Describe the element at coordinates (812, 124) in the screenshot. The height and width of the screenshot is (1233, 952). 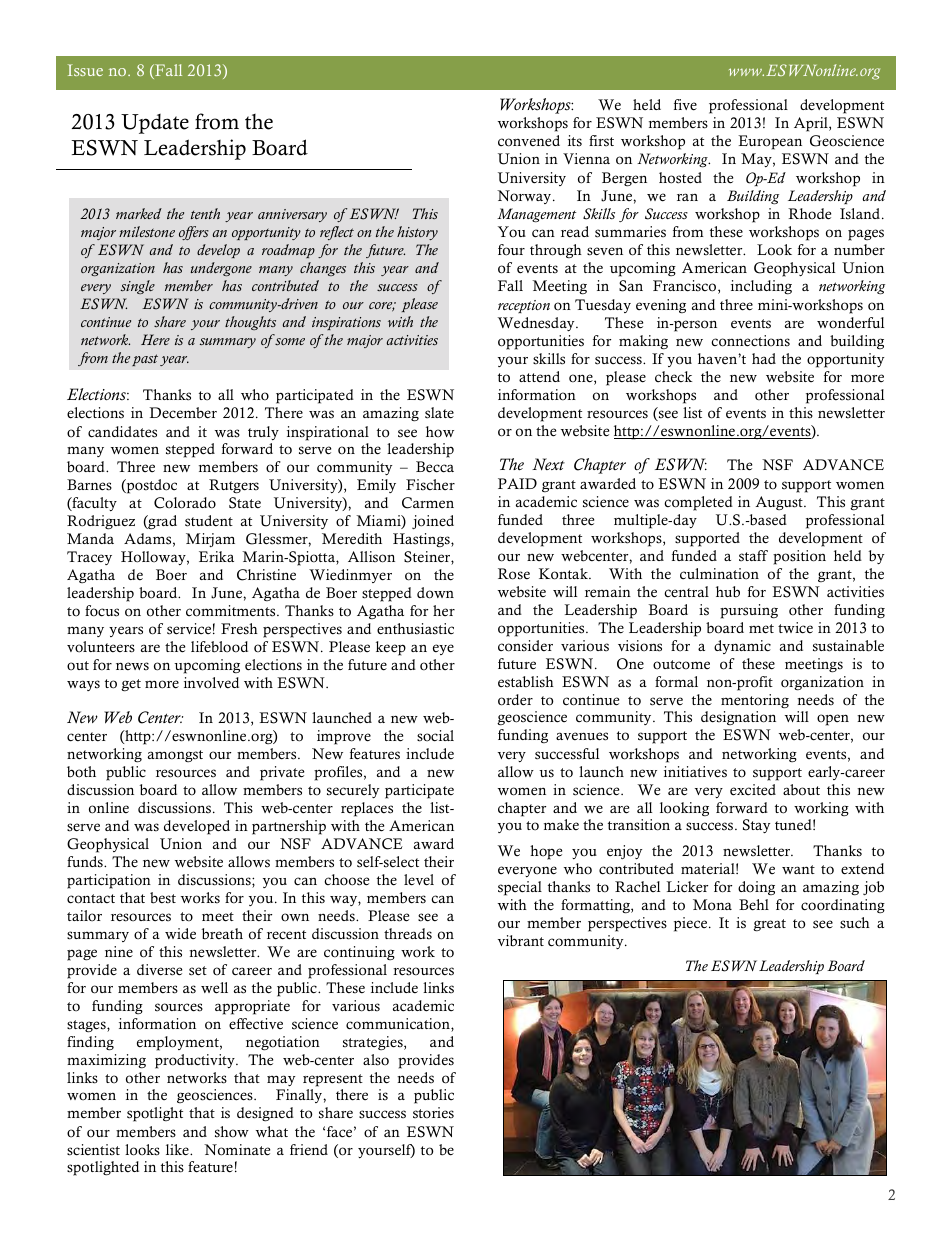
I see `April` at that location.
